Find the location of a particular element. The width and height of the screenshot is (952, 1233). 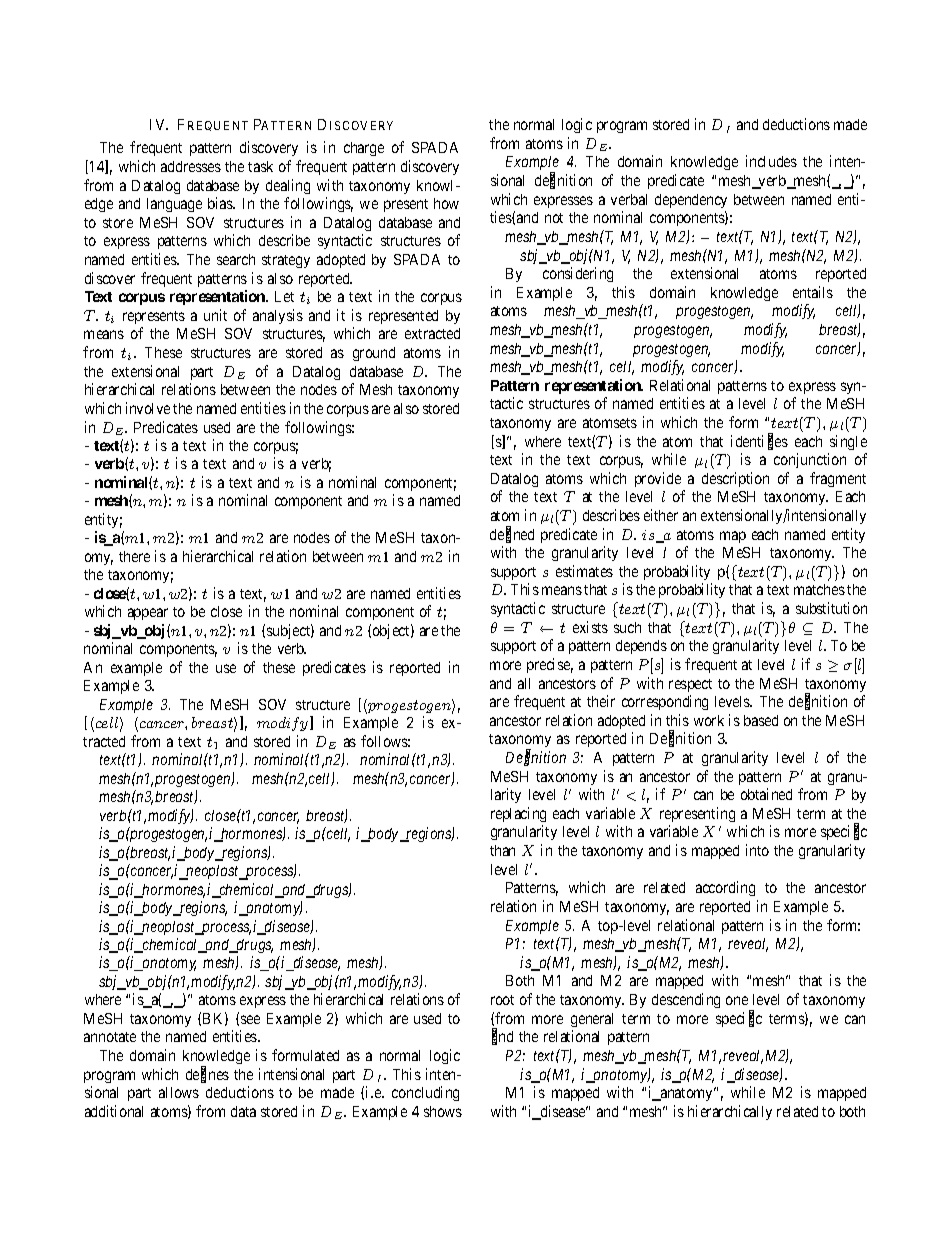

obtained is located at coordinates (766, 794).
